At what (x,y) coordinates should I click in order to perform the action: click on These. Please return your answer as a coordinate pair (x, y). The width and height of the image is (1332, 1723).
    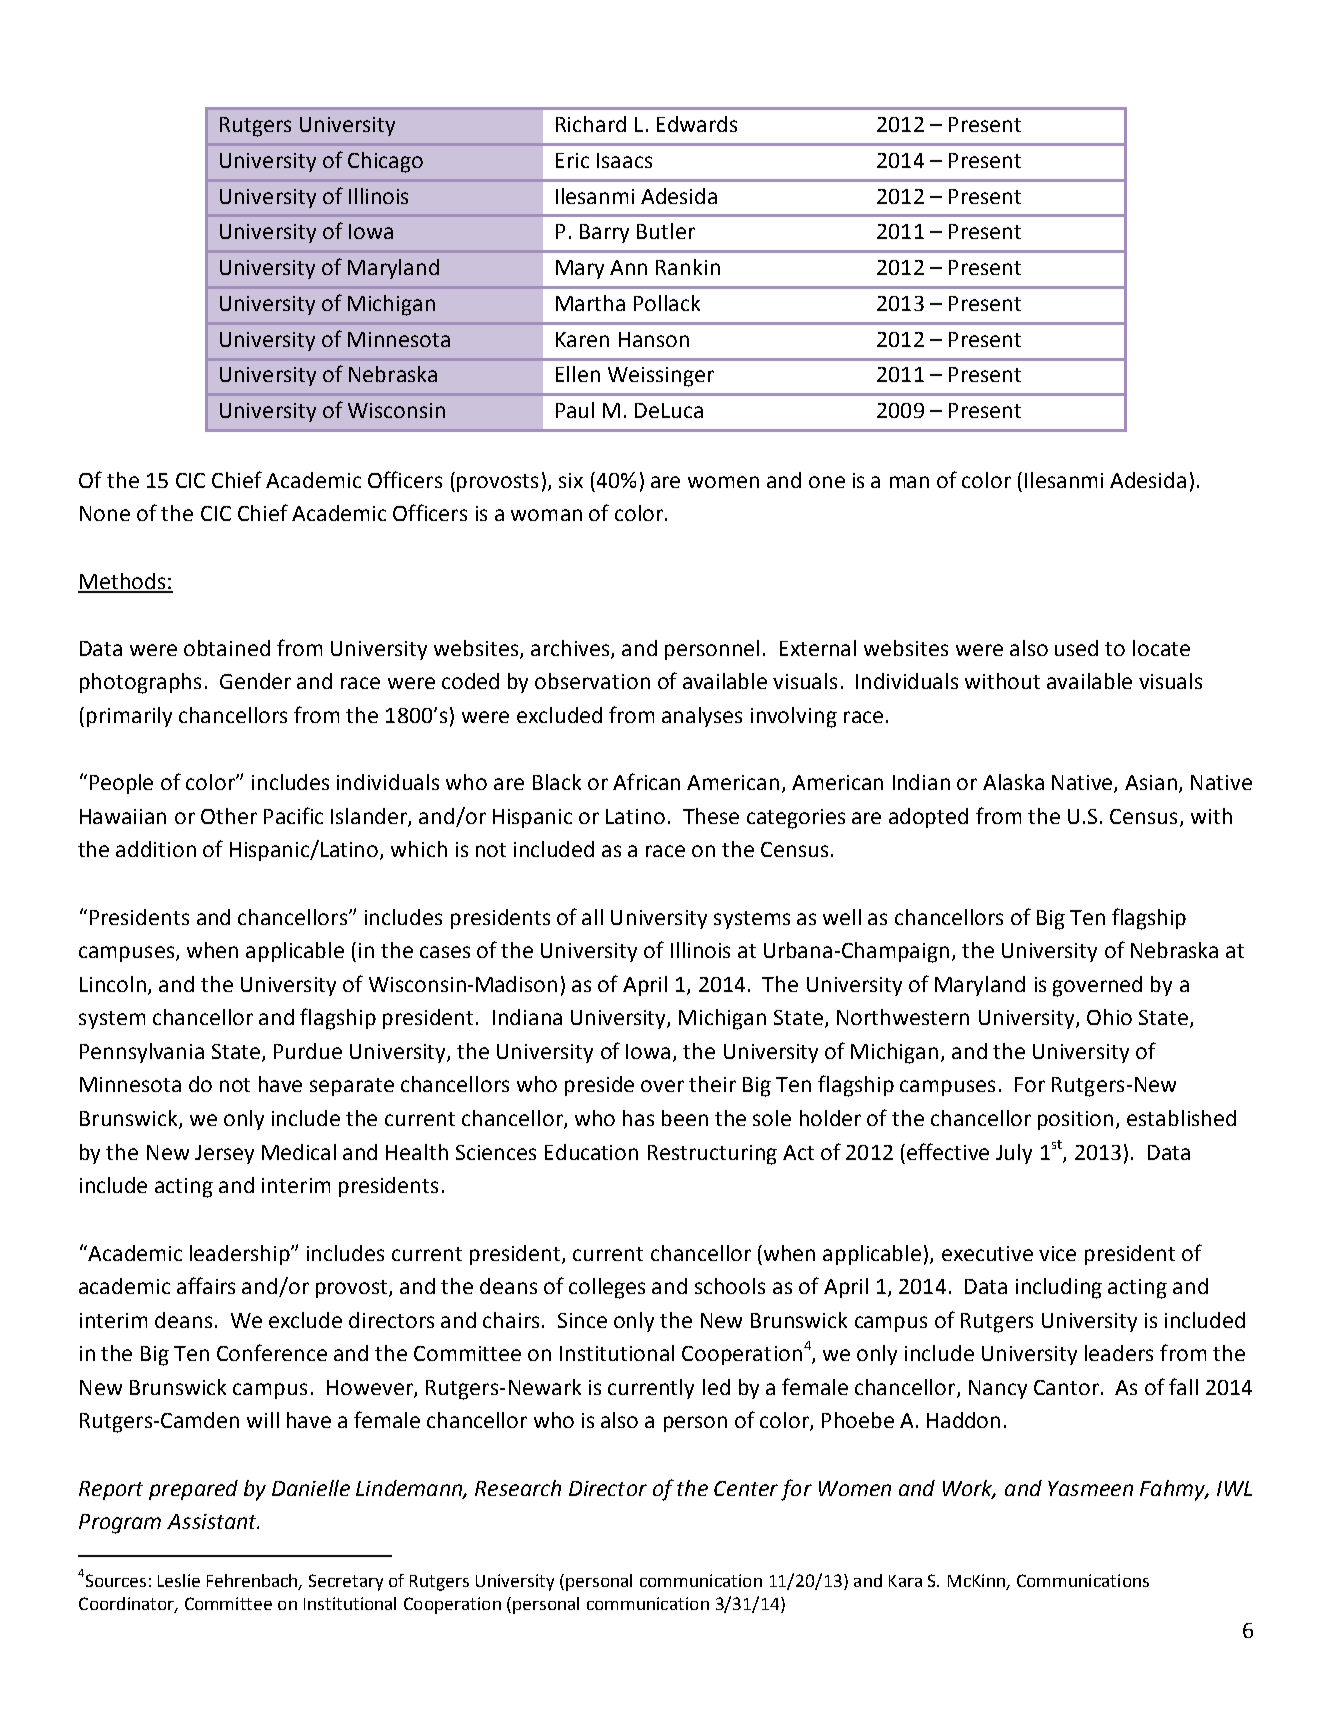
    Looking at the image, I should click on (711, 816).
